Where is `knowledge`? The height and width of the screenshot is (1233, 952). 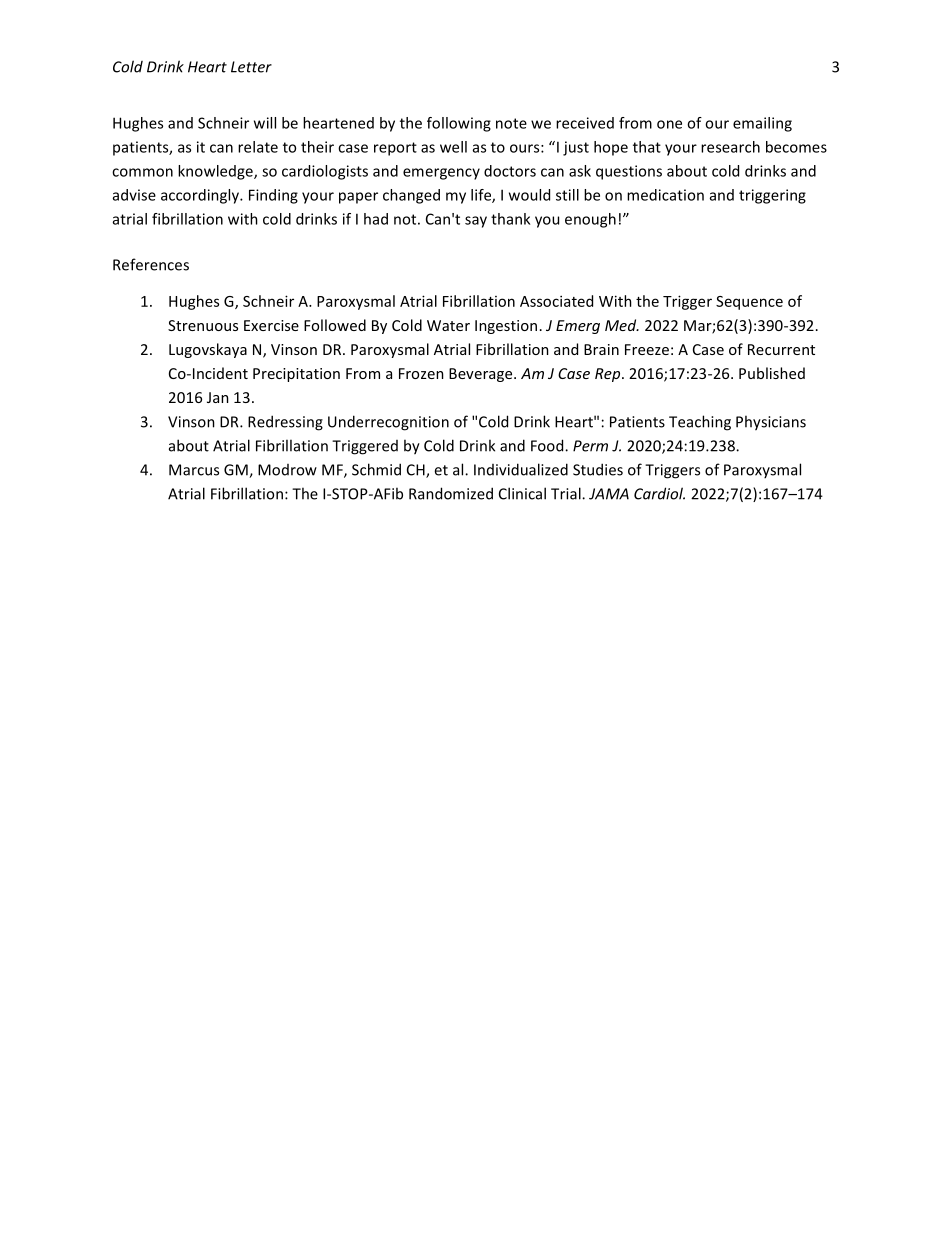
knowledge is located at coordinates (216, 172).
